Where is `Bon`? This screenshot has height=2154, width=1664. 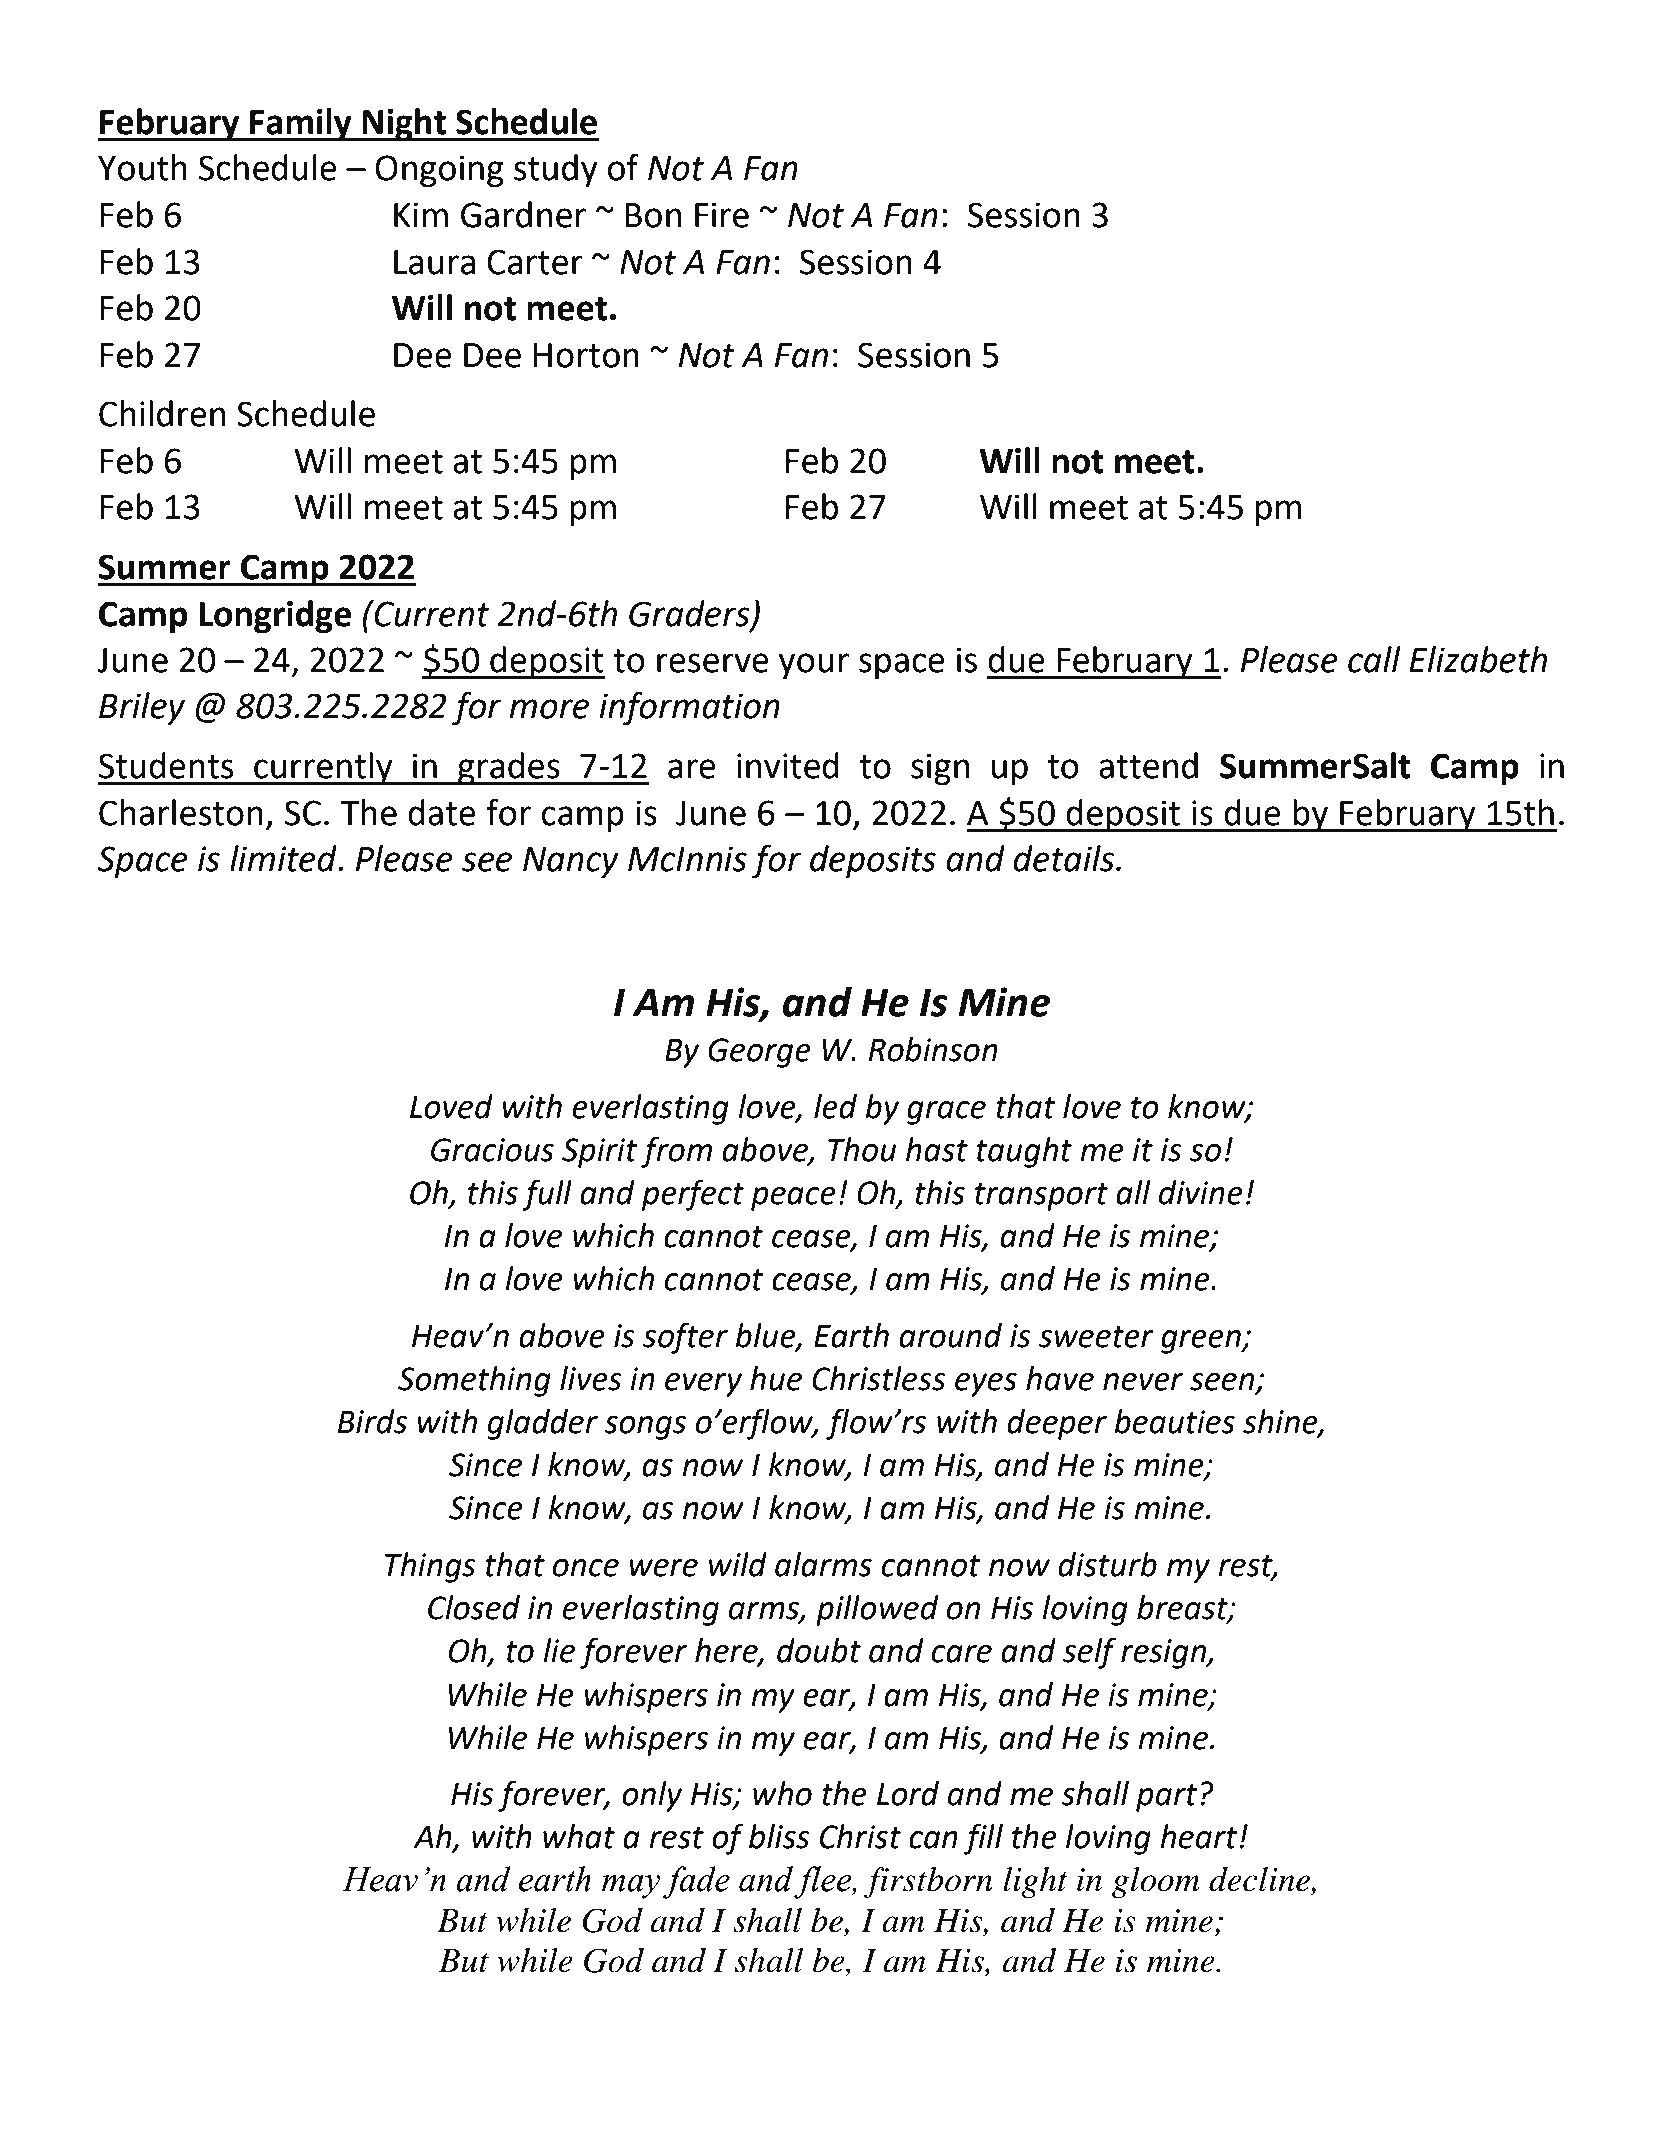 Bon is located at coordinates (653, 215).
